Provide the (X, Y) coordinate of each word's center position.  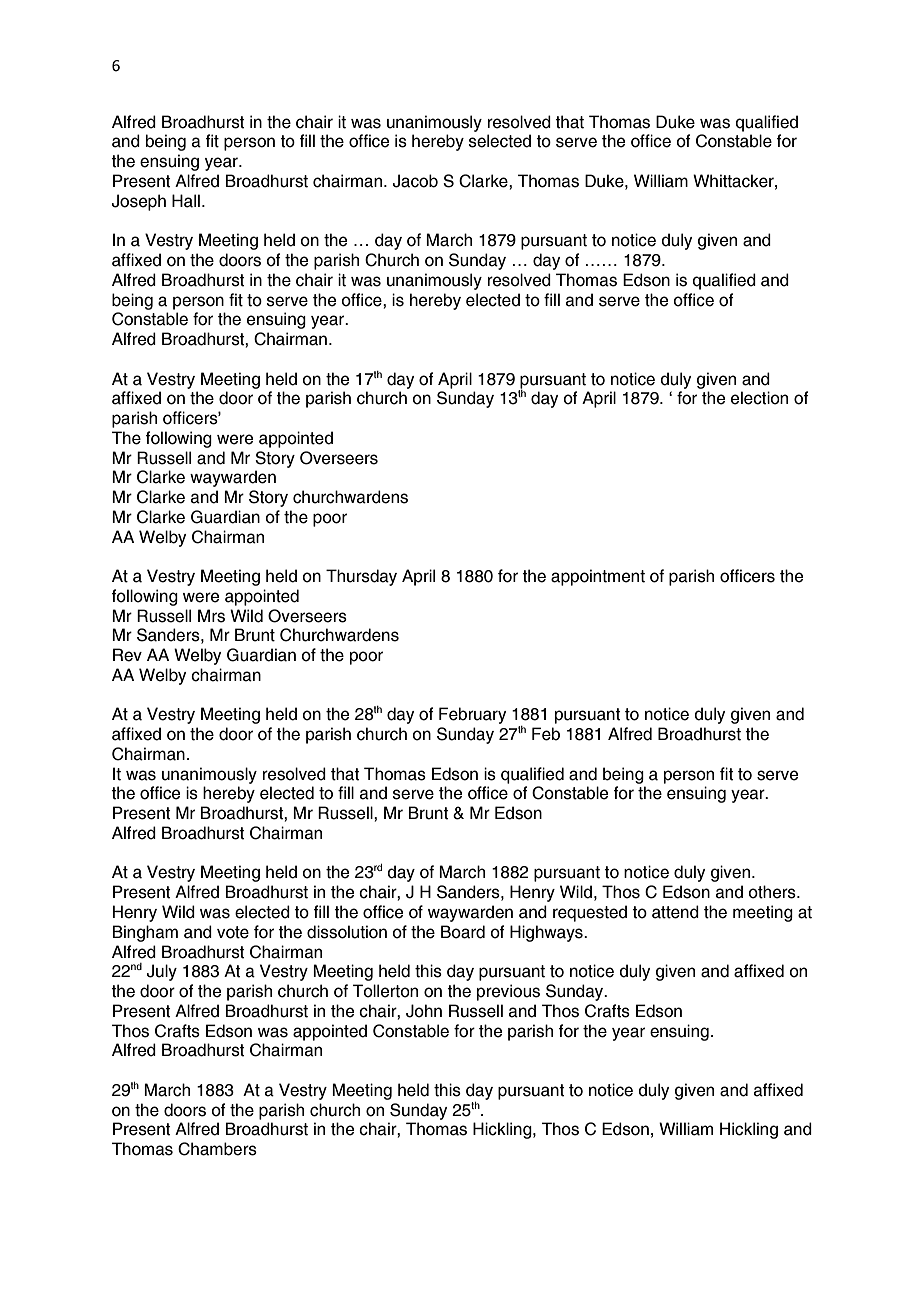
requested (590, 913)
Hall (186, 201)
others (773, 892)
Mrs (211, 616)
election (759, 398)
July (162, 972)
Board (463, 932)
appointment (598, 577)
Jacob (415, 181)
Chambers (217, 1149)
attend (675, 912)
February (472, 715)
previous (508, 992)
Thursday (361, 577)
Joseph (139, 202)
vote (233, 932)
